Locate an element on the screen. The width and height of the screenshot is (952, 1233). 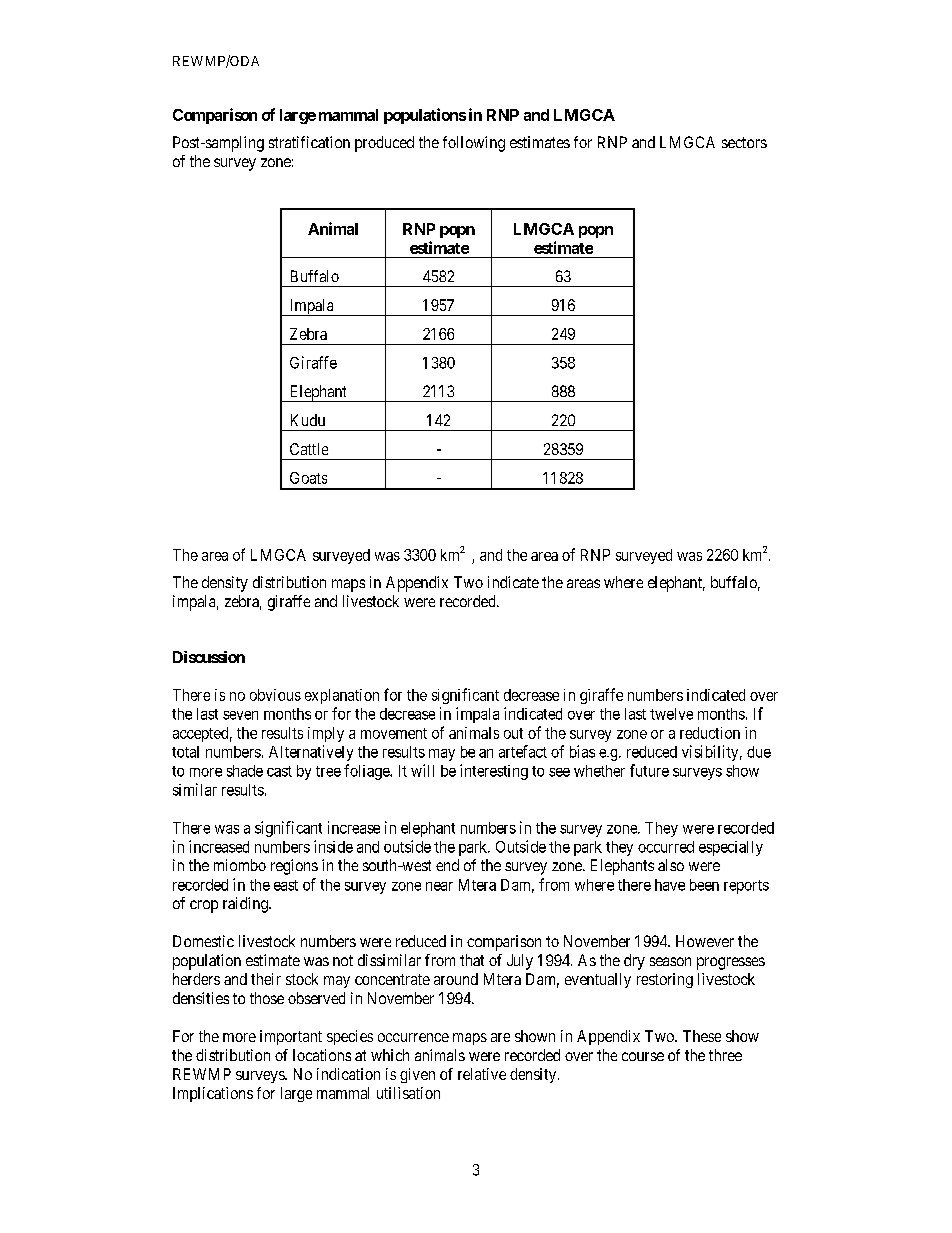
explanation is located at coordinates (342, 696).
